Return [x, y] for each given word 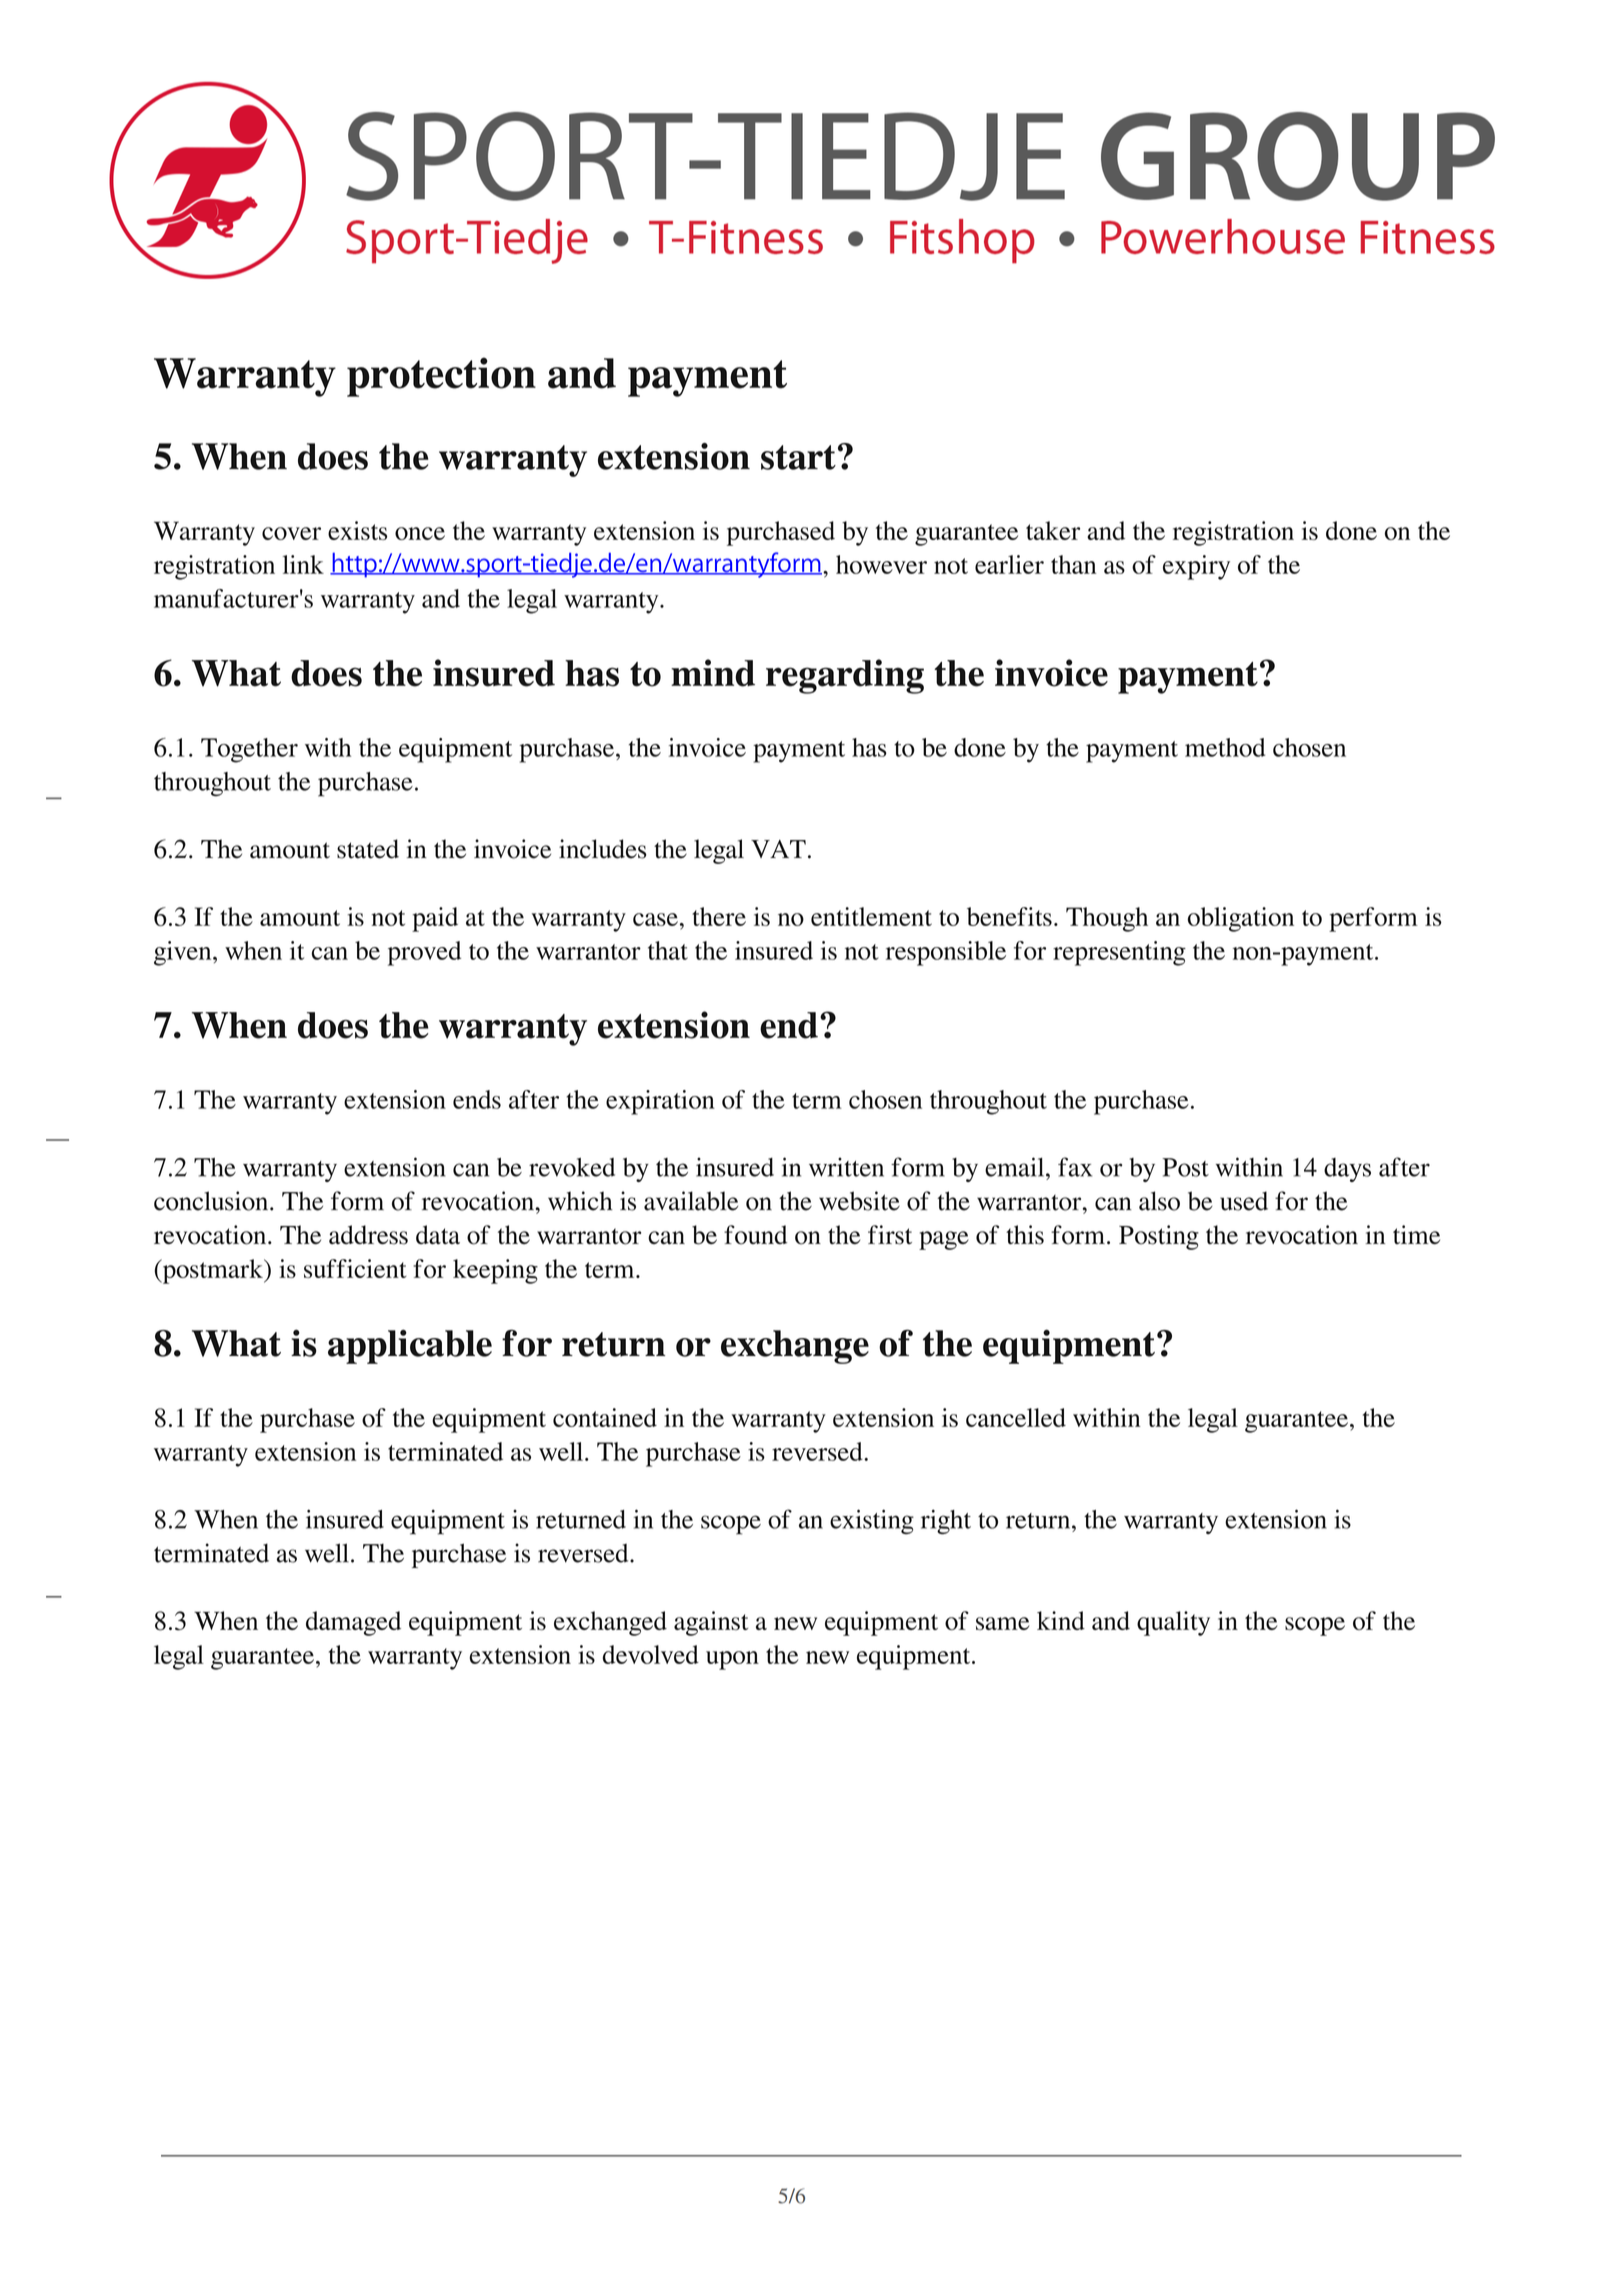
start [798, 457]
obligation [1241, 919]
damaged [353, 1623]
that [668, 950]
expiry [1196, 567]
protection [441, 377]
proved [424, 953]
